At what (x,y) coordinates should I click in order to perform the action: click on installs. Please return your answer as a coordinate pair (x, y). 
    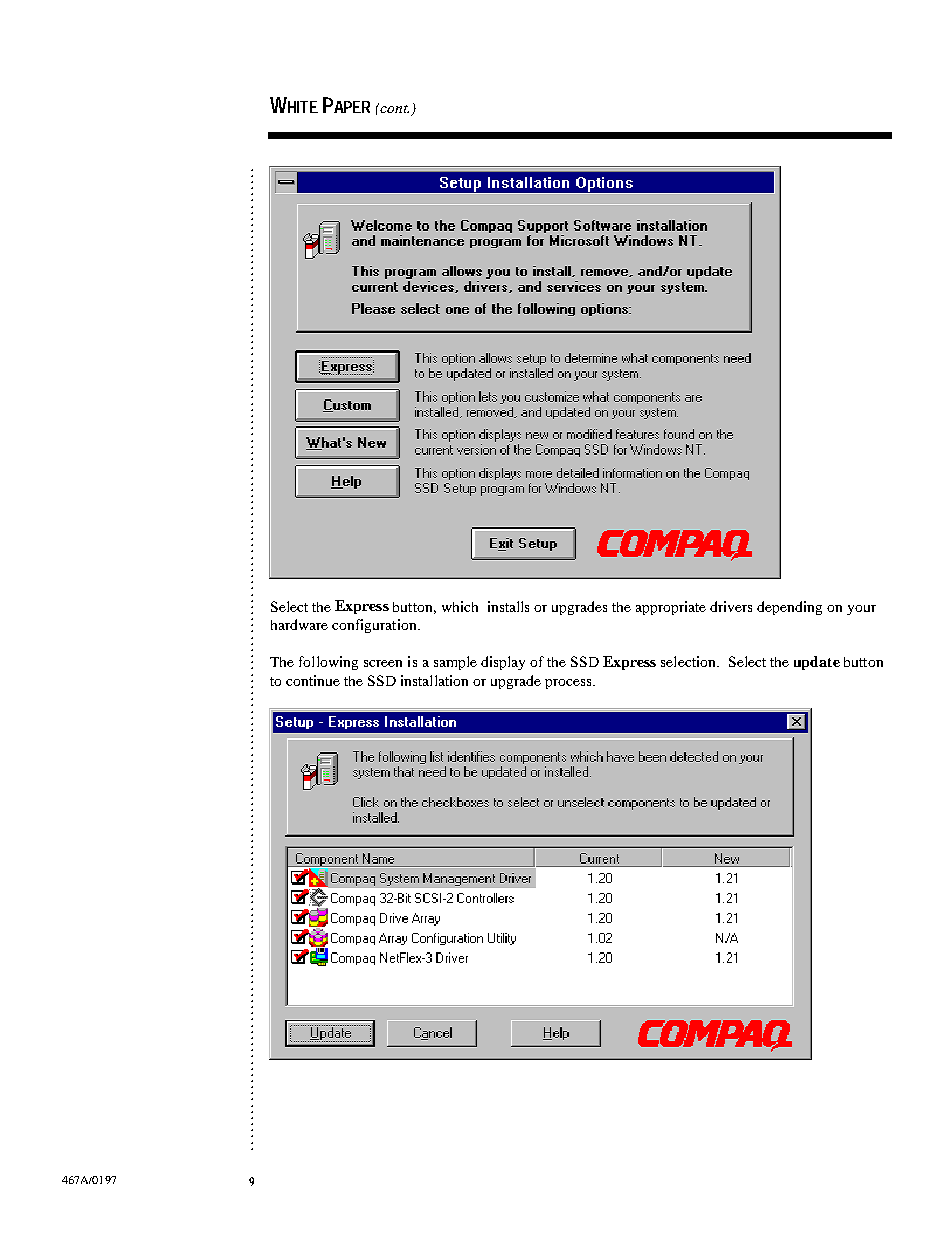
    Looking at the image, I should click on (508, 606).
